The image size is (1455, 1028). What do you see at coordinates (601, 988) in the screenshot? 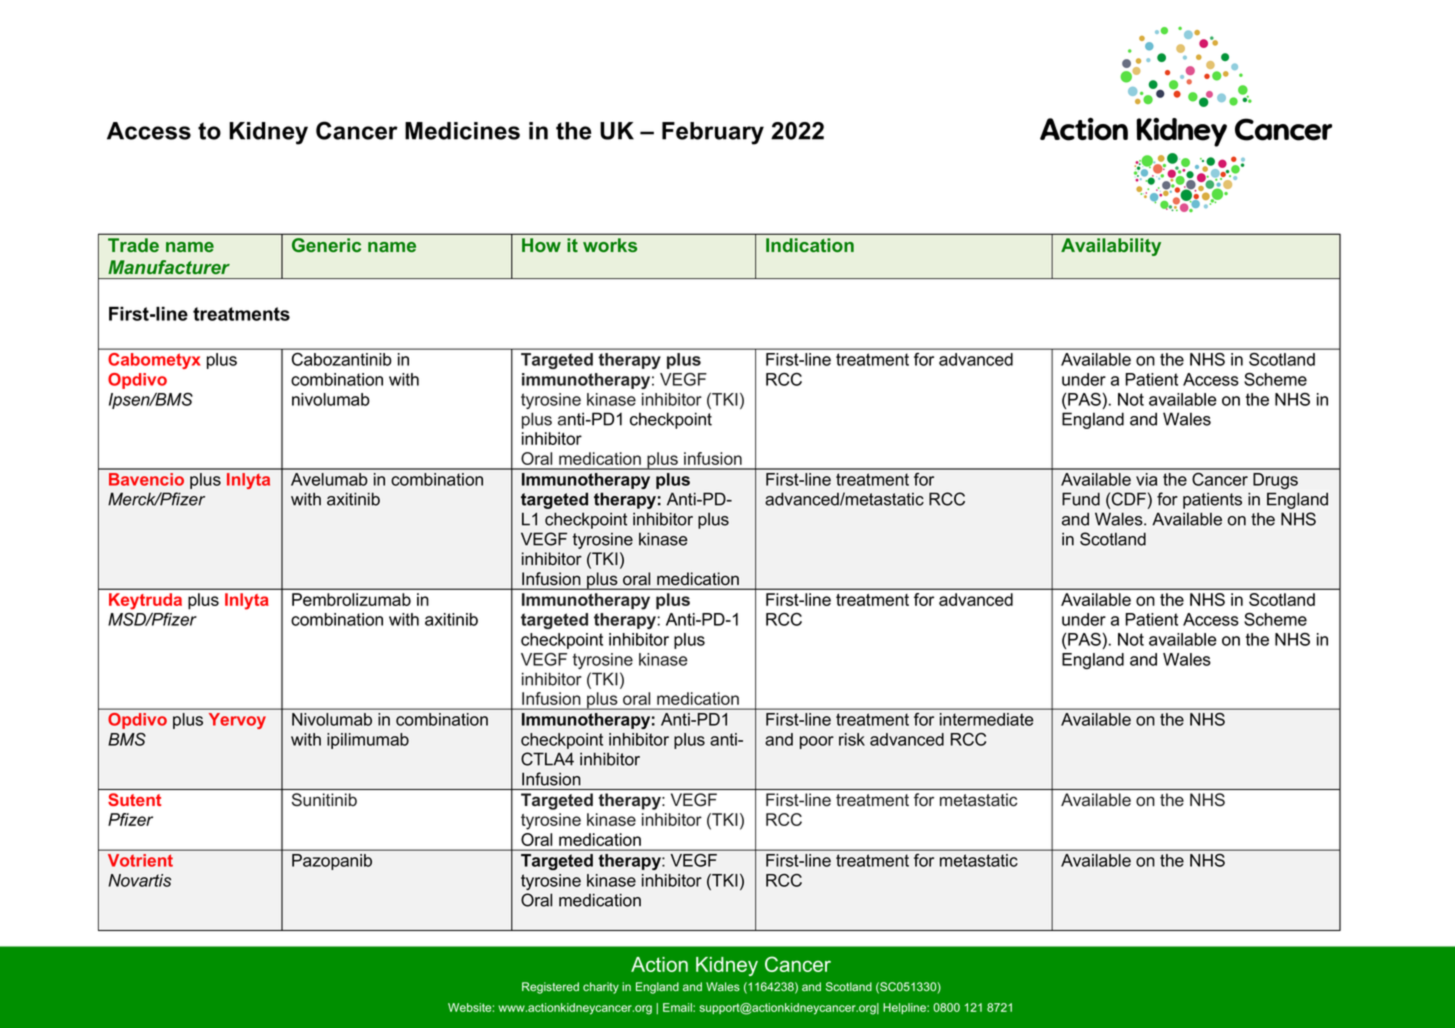
I see `charity` at bounding box center [601, 988].
